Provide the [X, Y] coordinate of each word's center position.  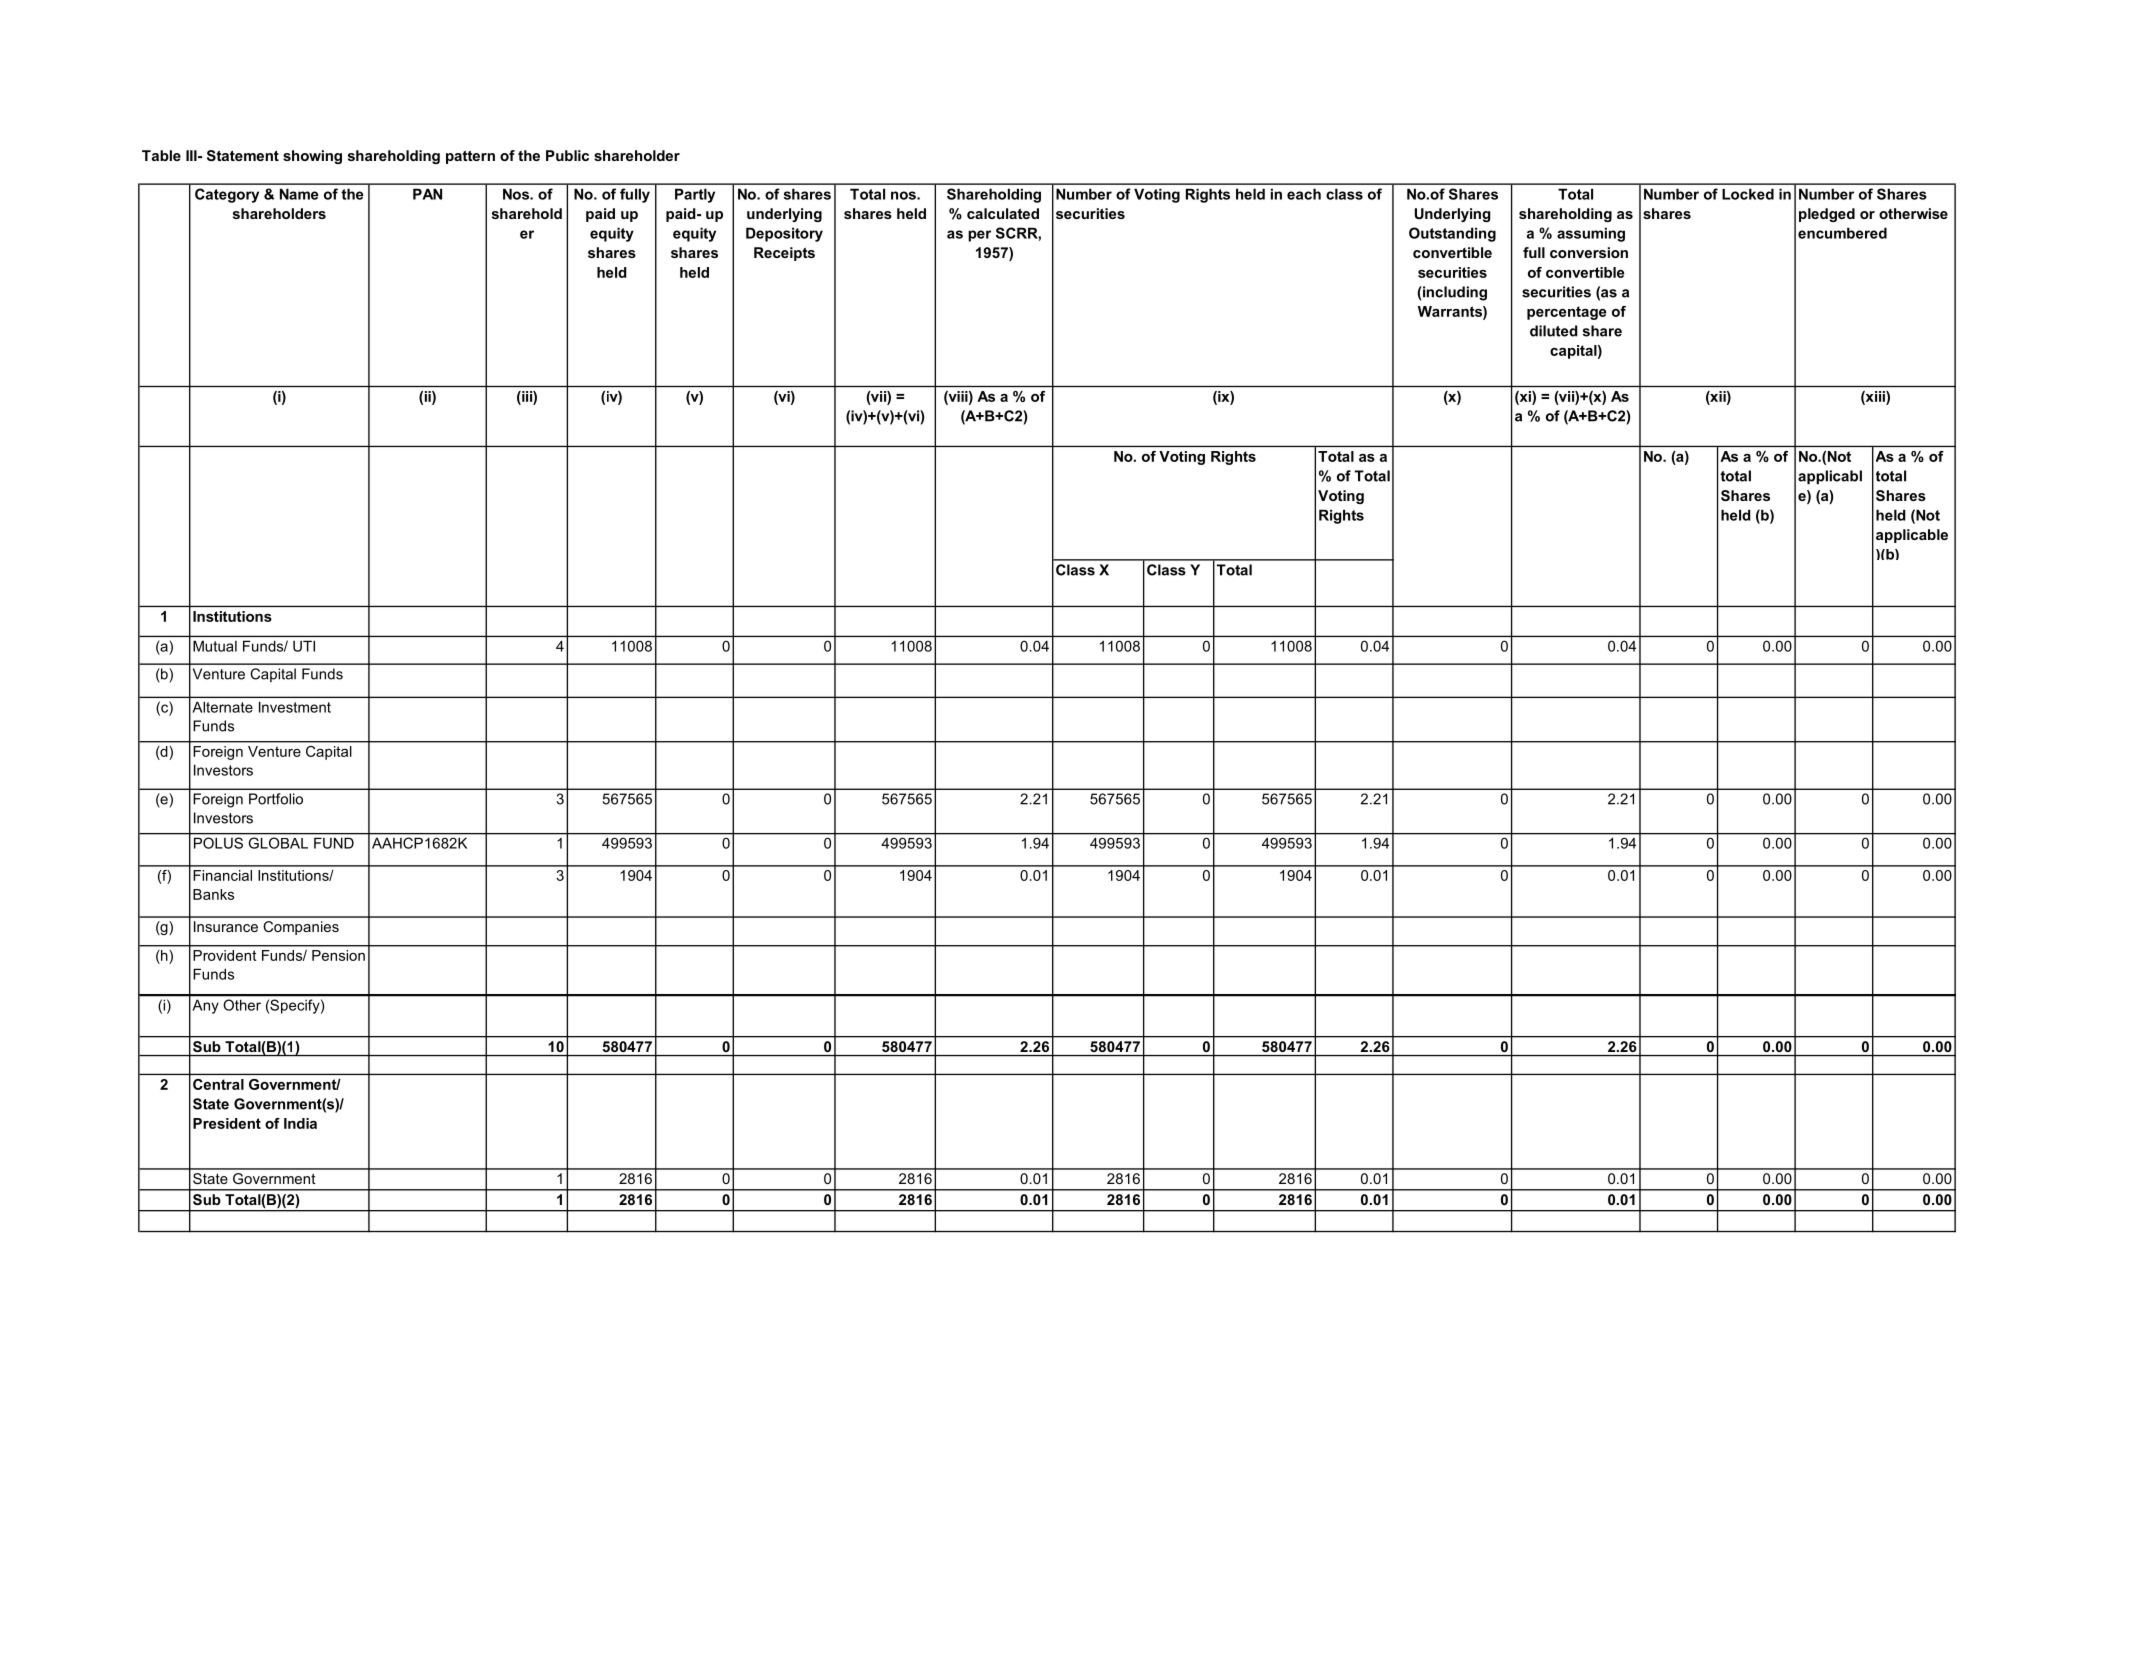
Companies [301, 928]
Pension [338, 955]
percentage [1566, 313]
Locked [1748, 194]
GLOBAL [278, 843]
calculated [1003, 213]
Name [299, 194]
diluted [1554, 331]
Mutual [215, 646]
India [300, 1123]
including [1454, 293]
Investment [295, 707]
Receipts [784, 254]
